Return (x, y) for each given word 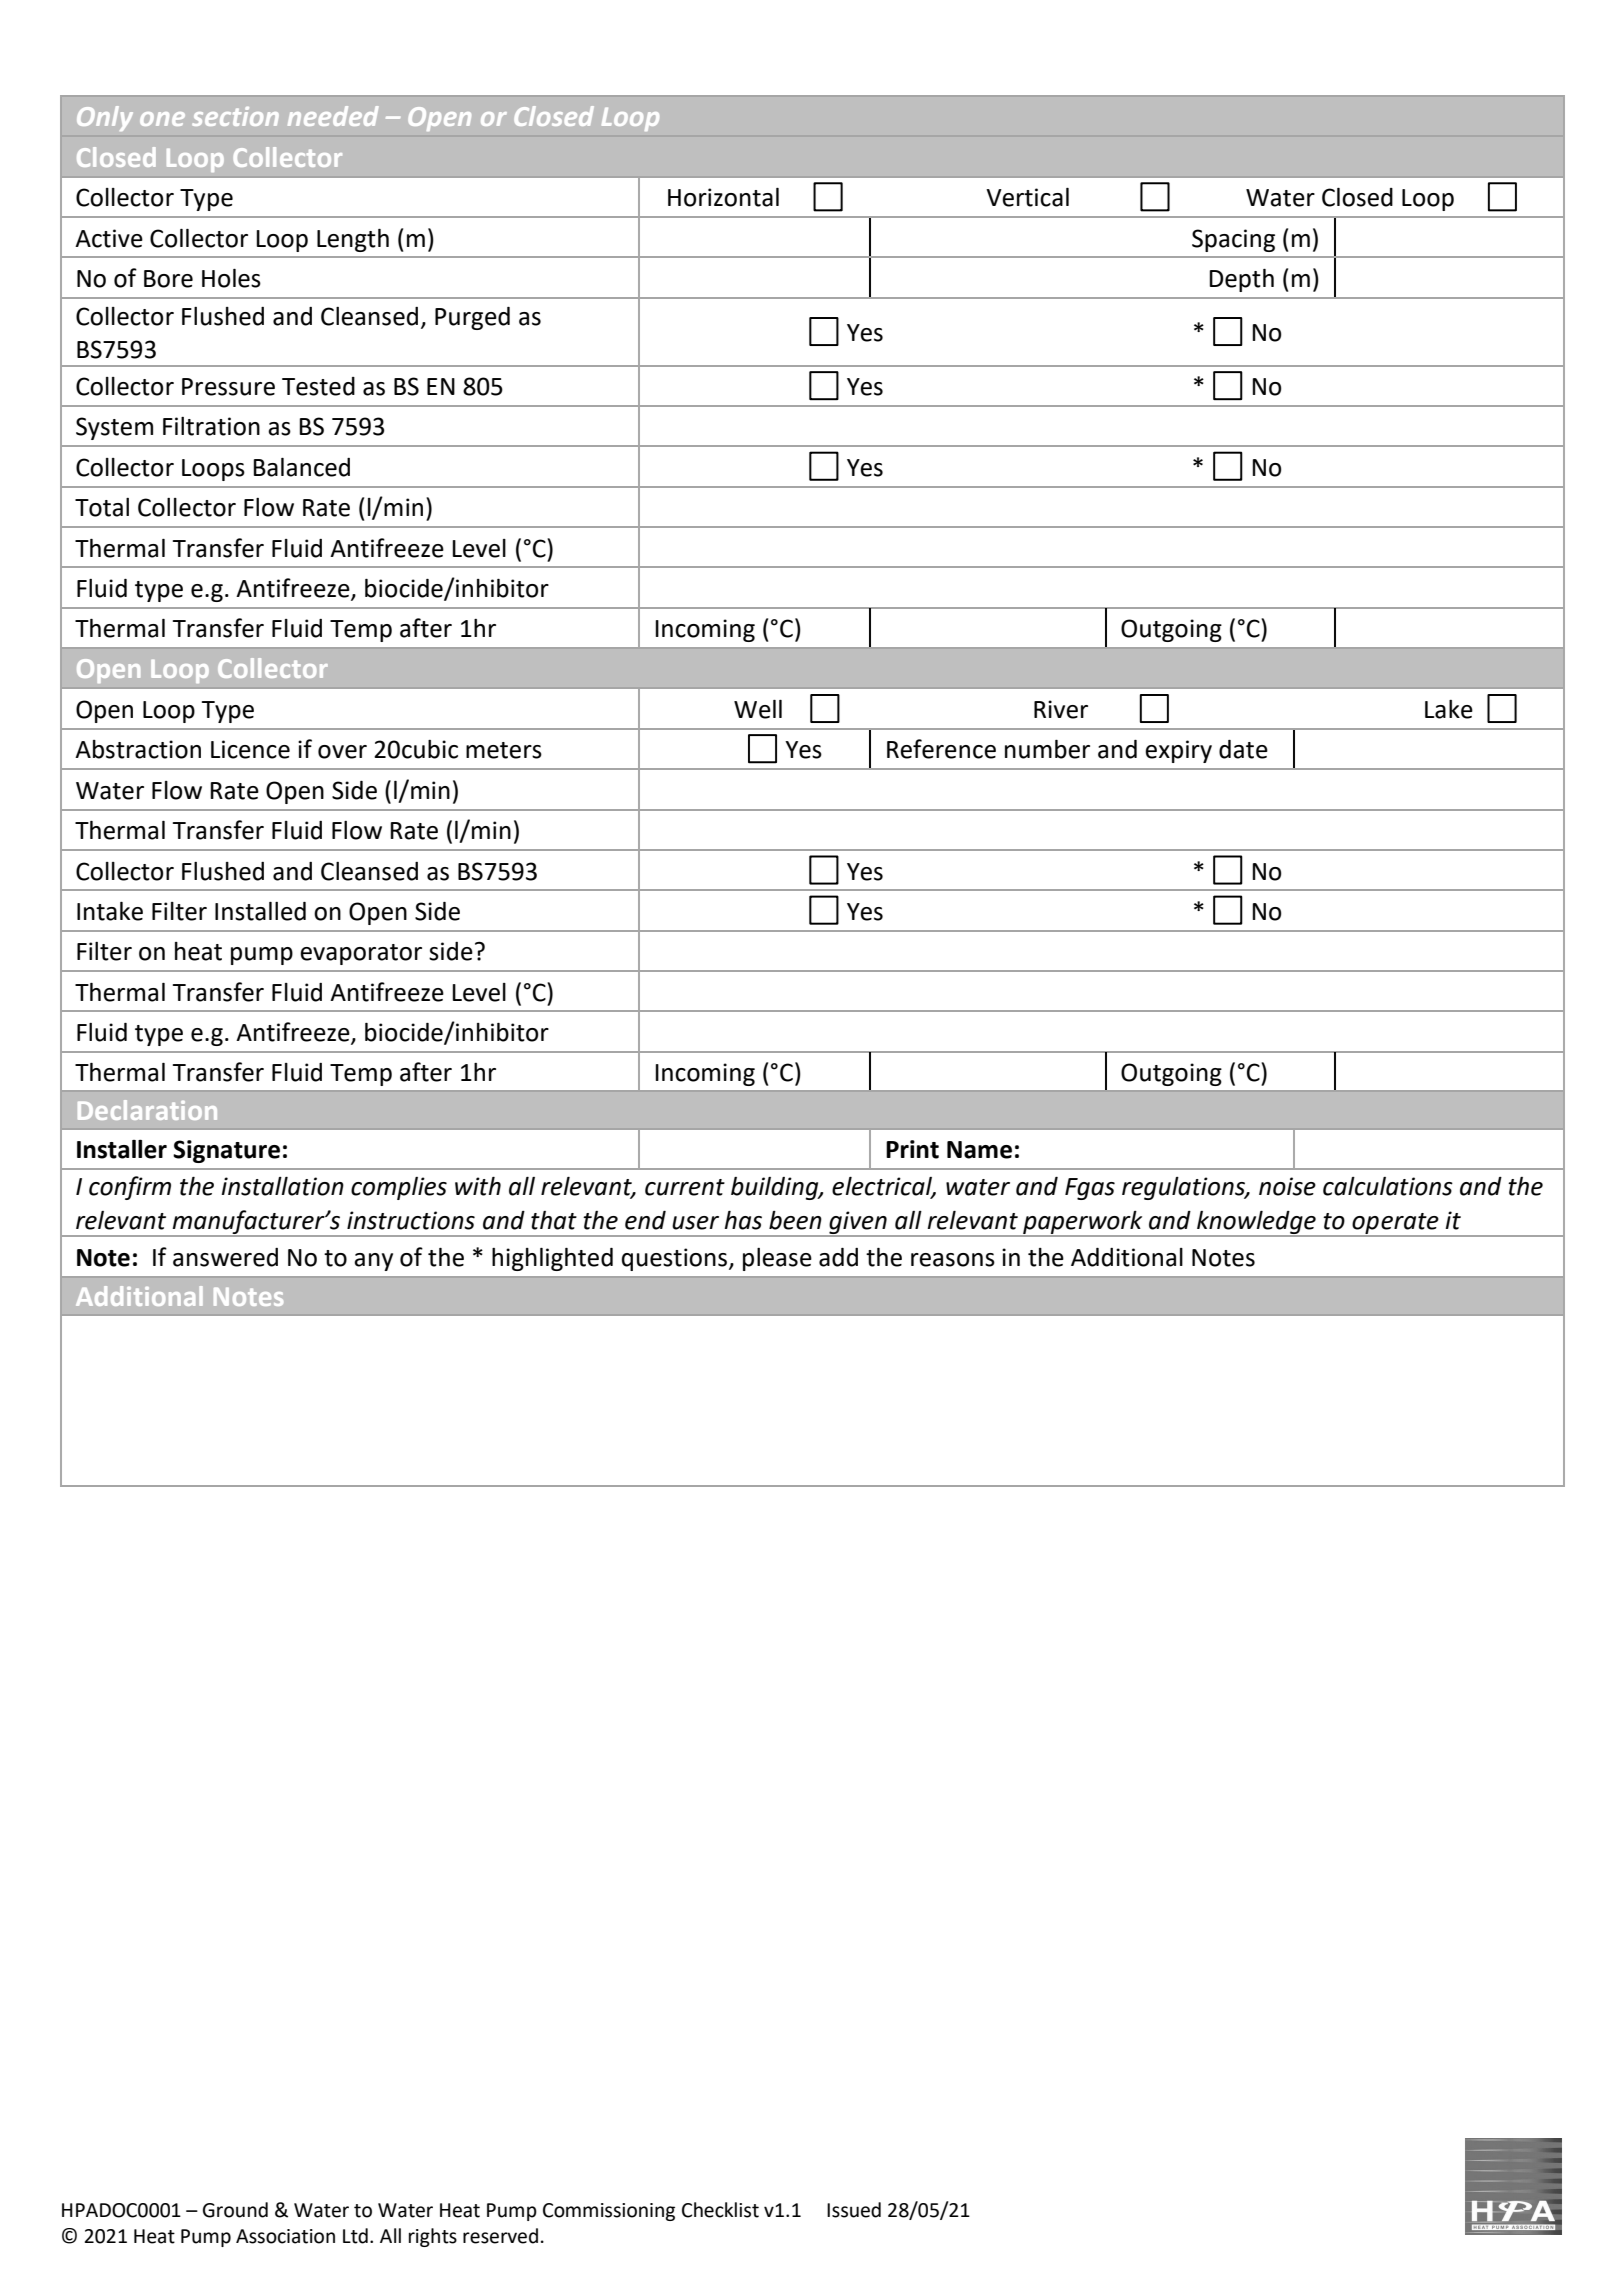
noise (1287, 1186)
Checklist (720, 2210)
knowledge (1256, 1223)
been (795, 1220)
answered (225, 1257)
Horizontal (723, 197)
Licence (250, 749)
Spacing (1233, 240)
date (1243, 749)
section (235, 116)
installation (282, 1186)
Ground (235, 2210)
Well (758, 709)
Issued (854, 2210)
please (777, 1259)
